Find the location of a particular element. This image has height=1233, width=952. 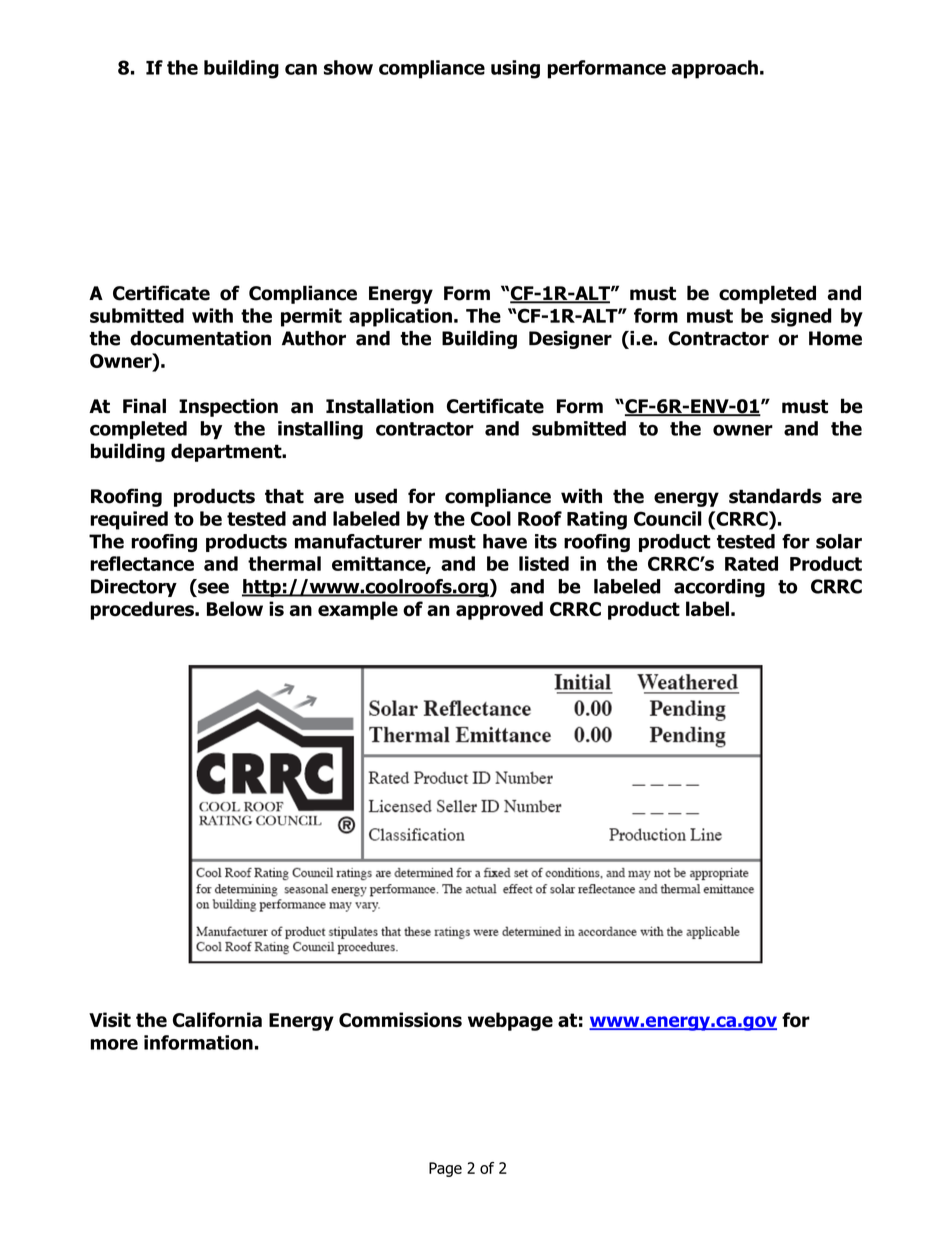

Inspection is located at coordinates (228, 407).
